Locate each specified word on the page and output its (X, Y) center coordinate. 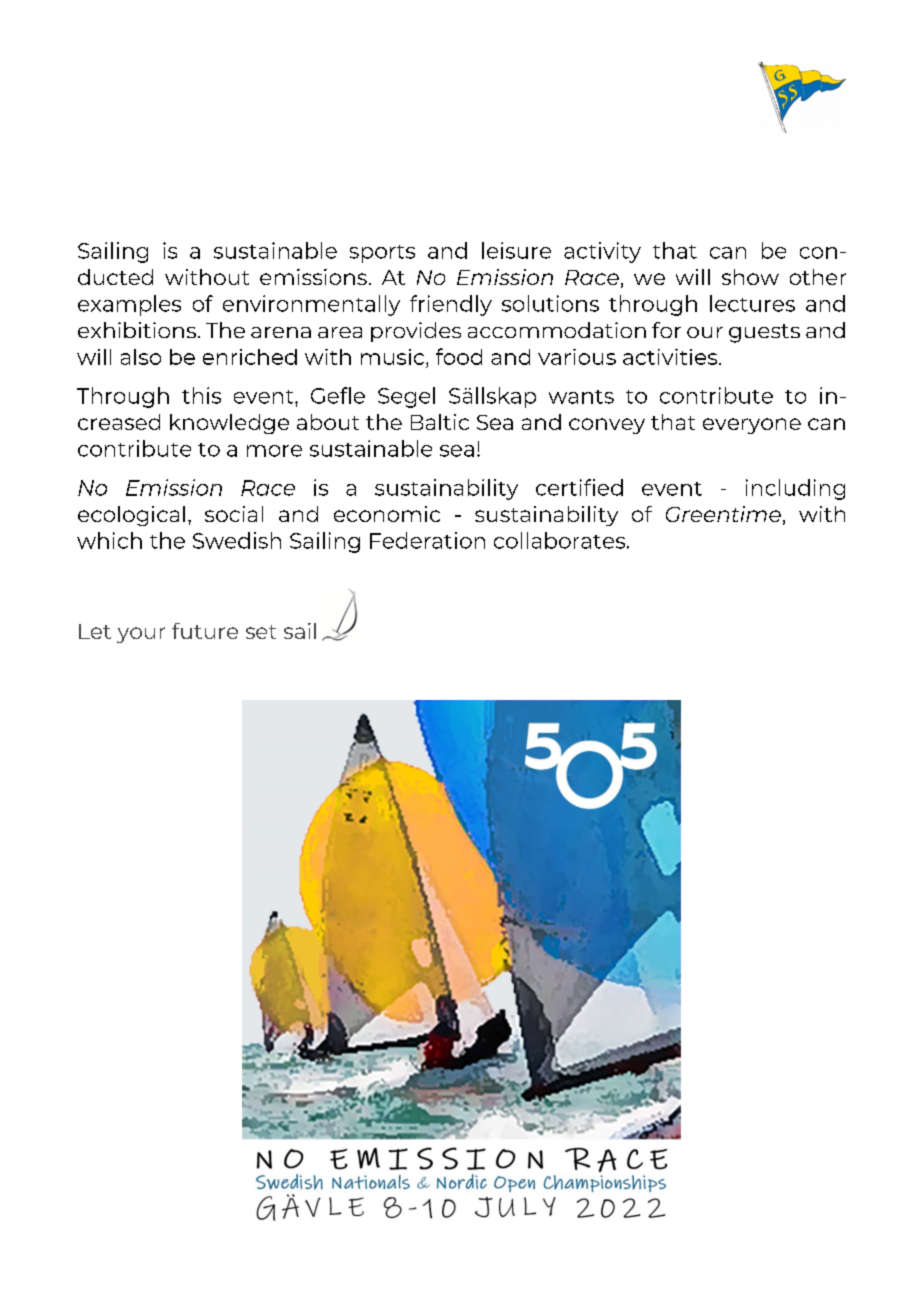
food (459, 356)
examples (129, 305)
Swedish (237, 540)
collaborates (561, 540)
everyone (752, 426)
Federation (427, 540)
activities (671, 357)
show (750, 277)
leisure (516, 250)
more (274, 451)
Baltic (440, 422)
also (141, 357)
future (205, 631)
